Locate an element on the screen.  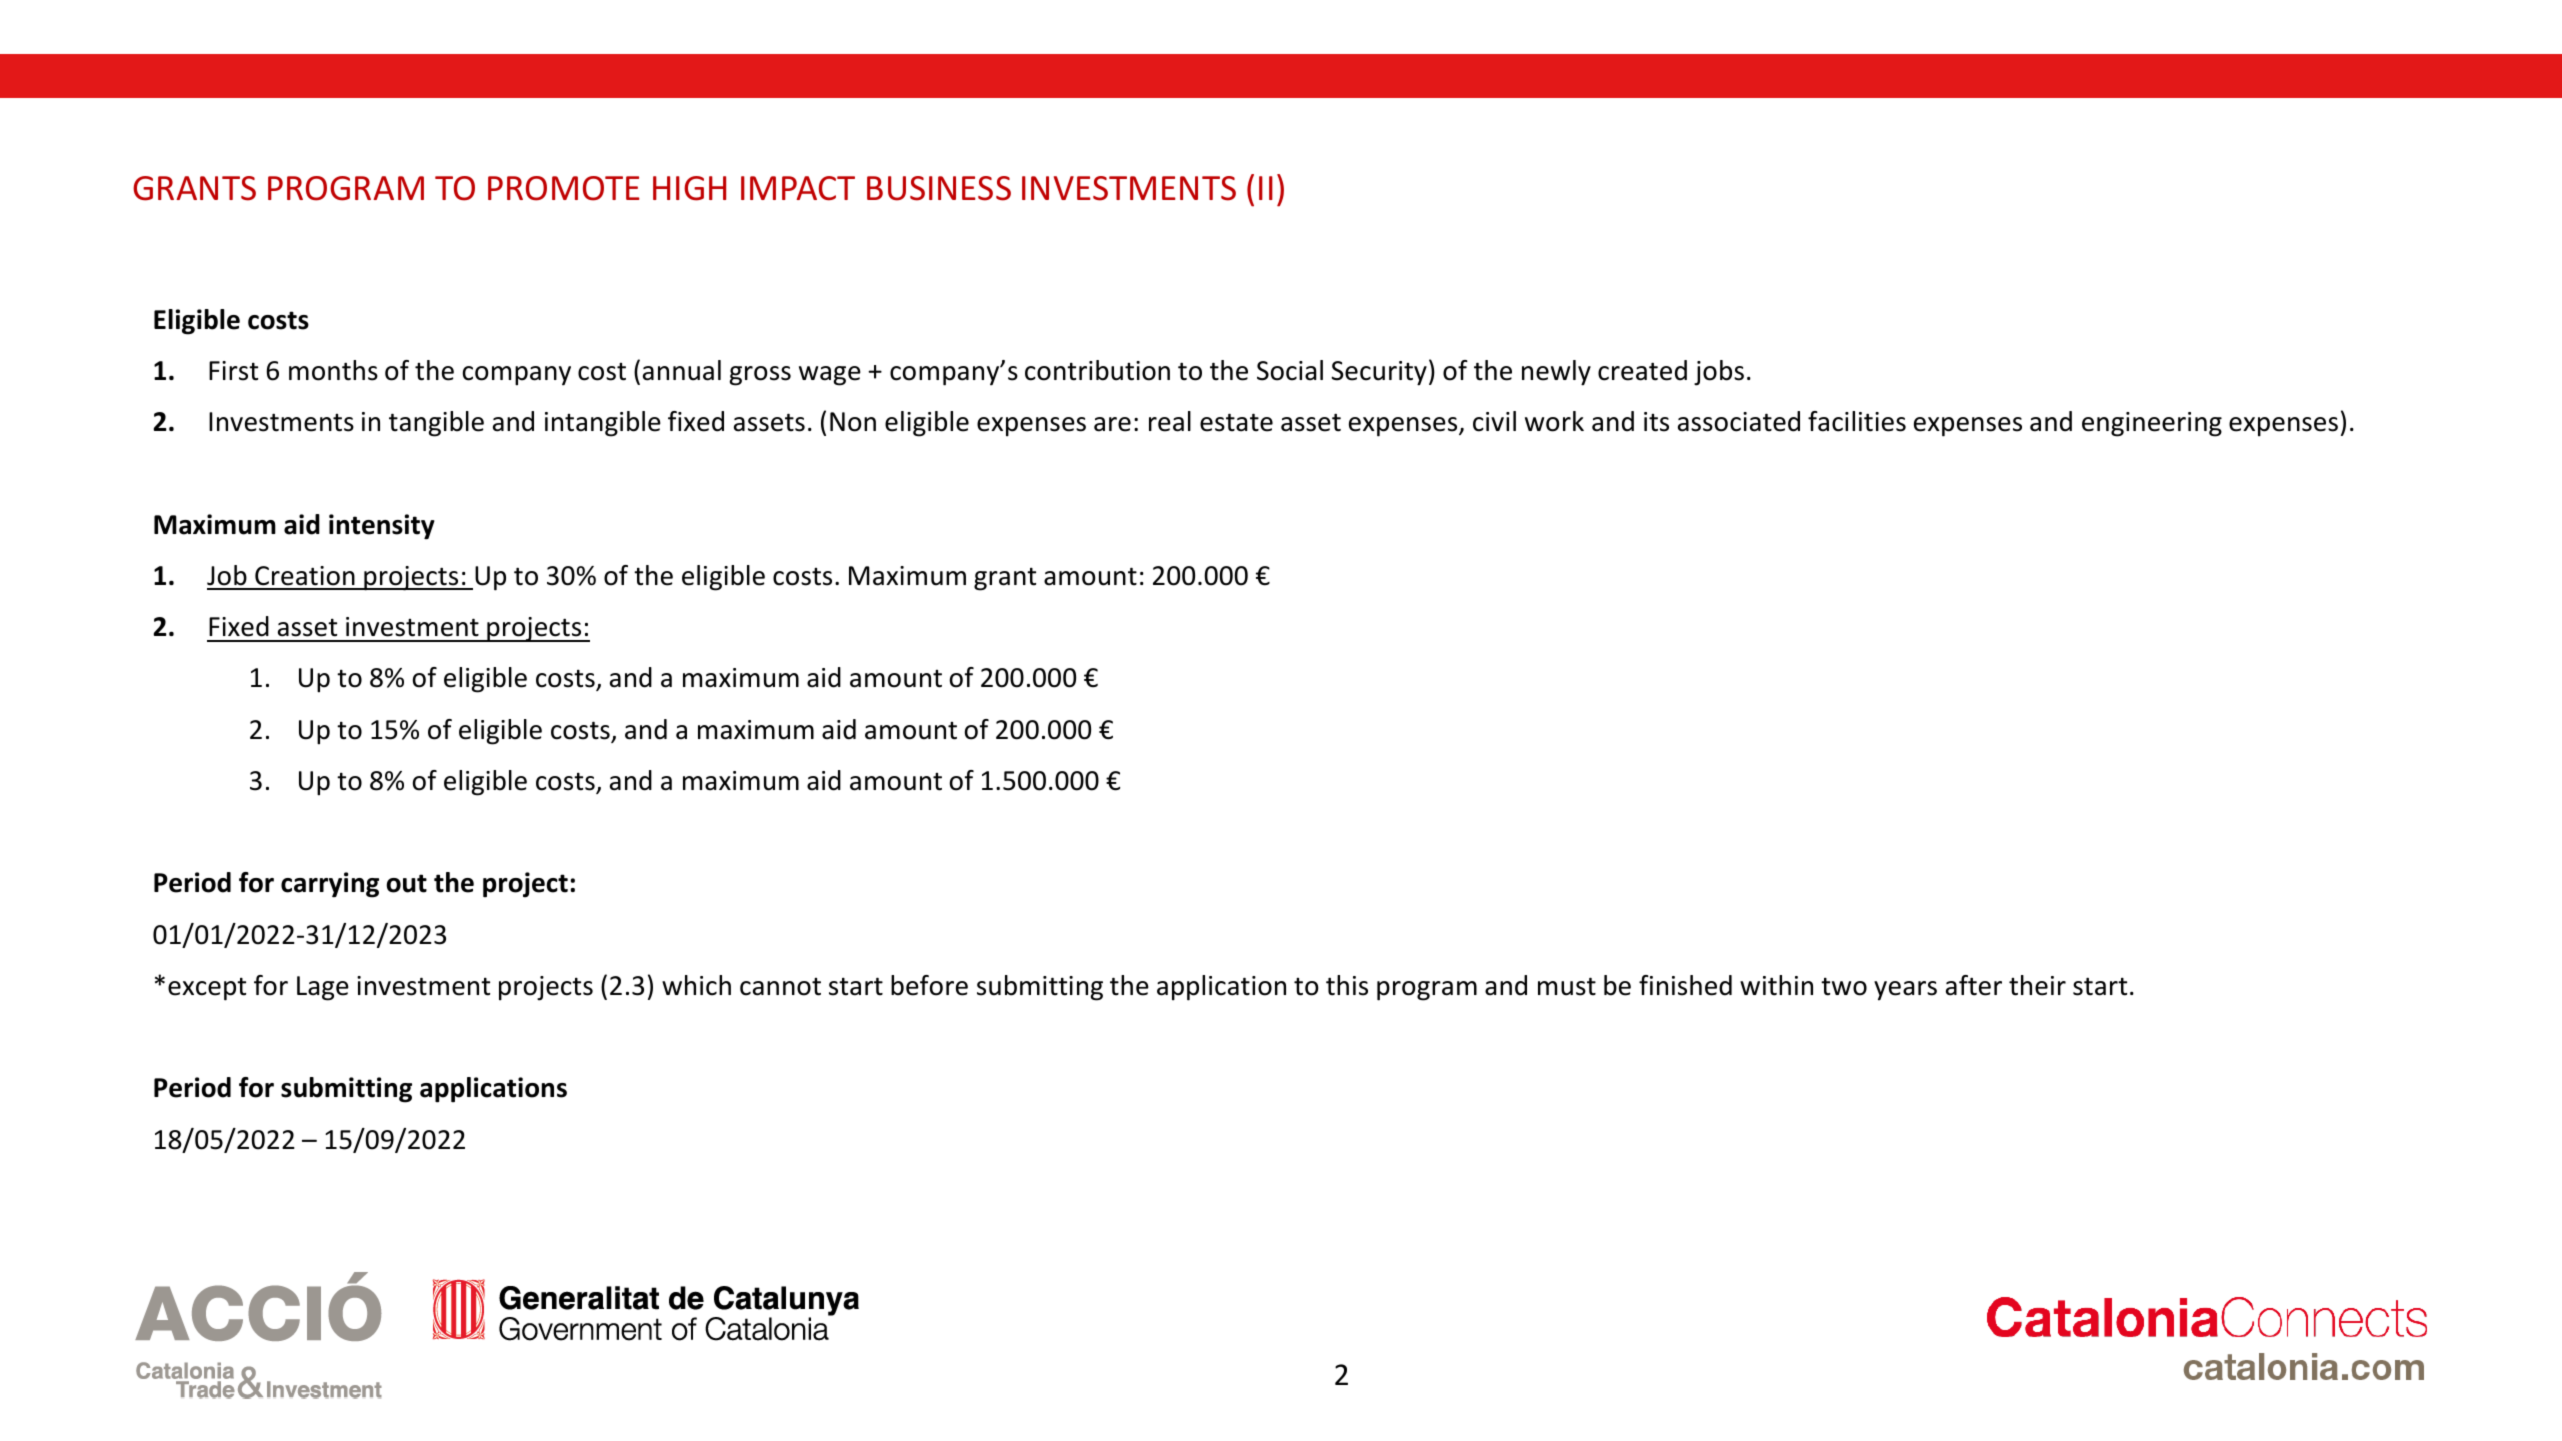
out is located at coordinates (406, 883).
